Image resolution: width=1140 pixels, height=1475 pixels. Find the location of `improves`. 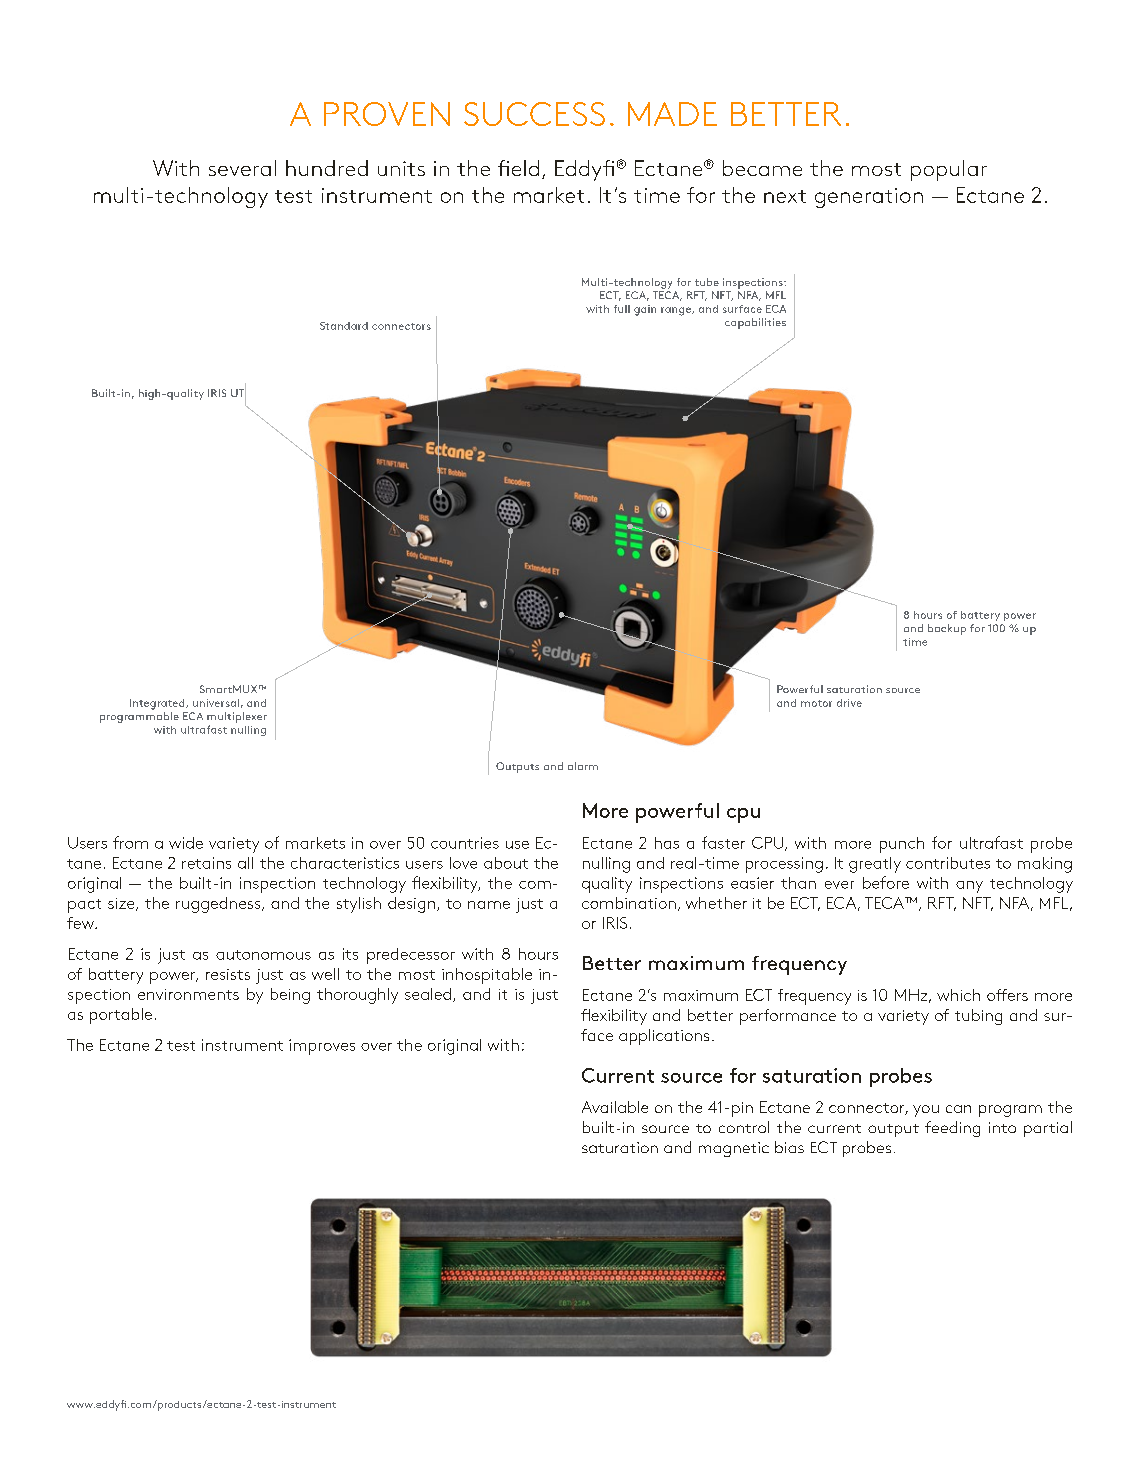

improves is located at coordinates (322, 1047).
